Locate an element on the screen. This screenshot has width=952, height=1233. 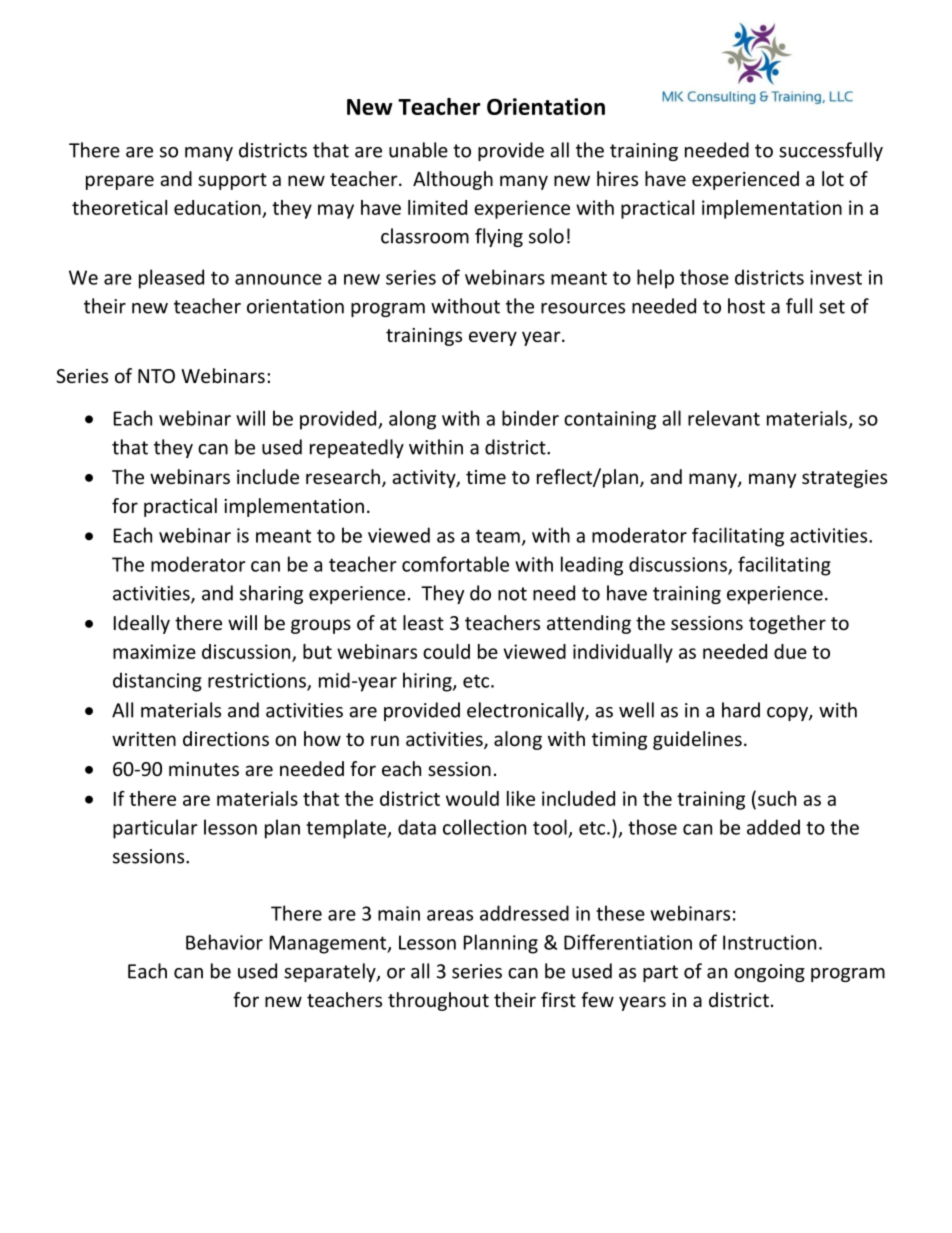
lot is located at coordinates (833, 178).
